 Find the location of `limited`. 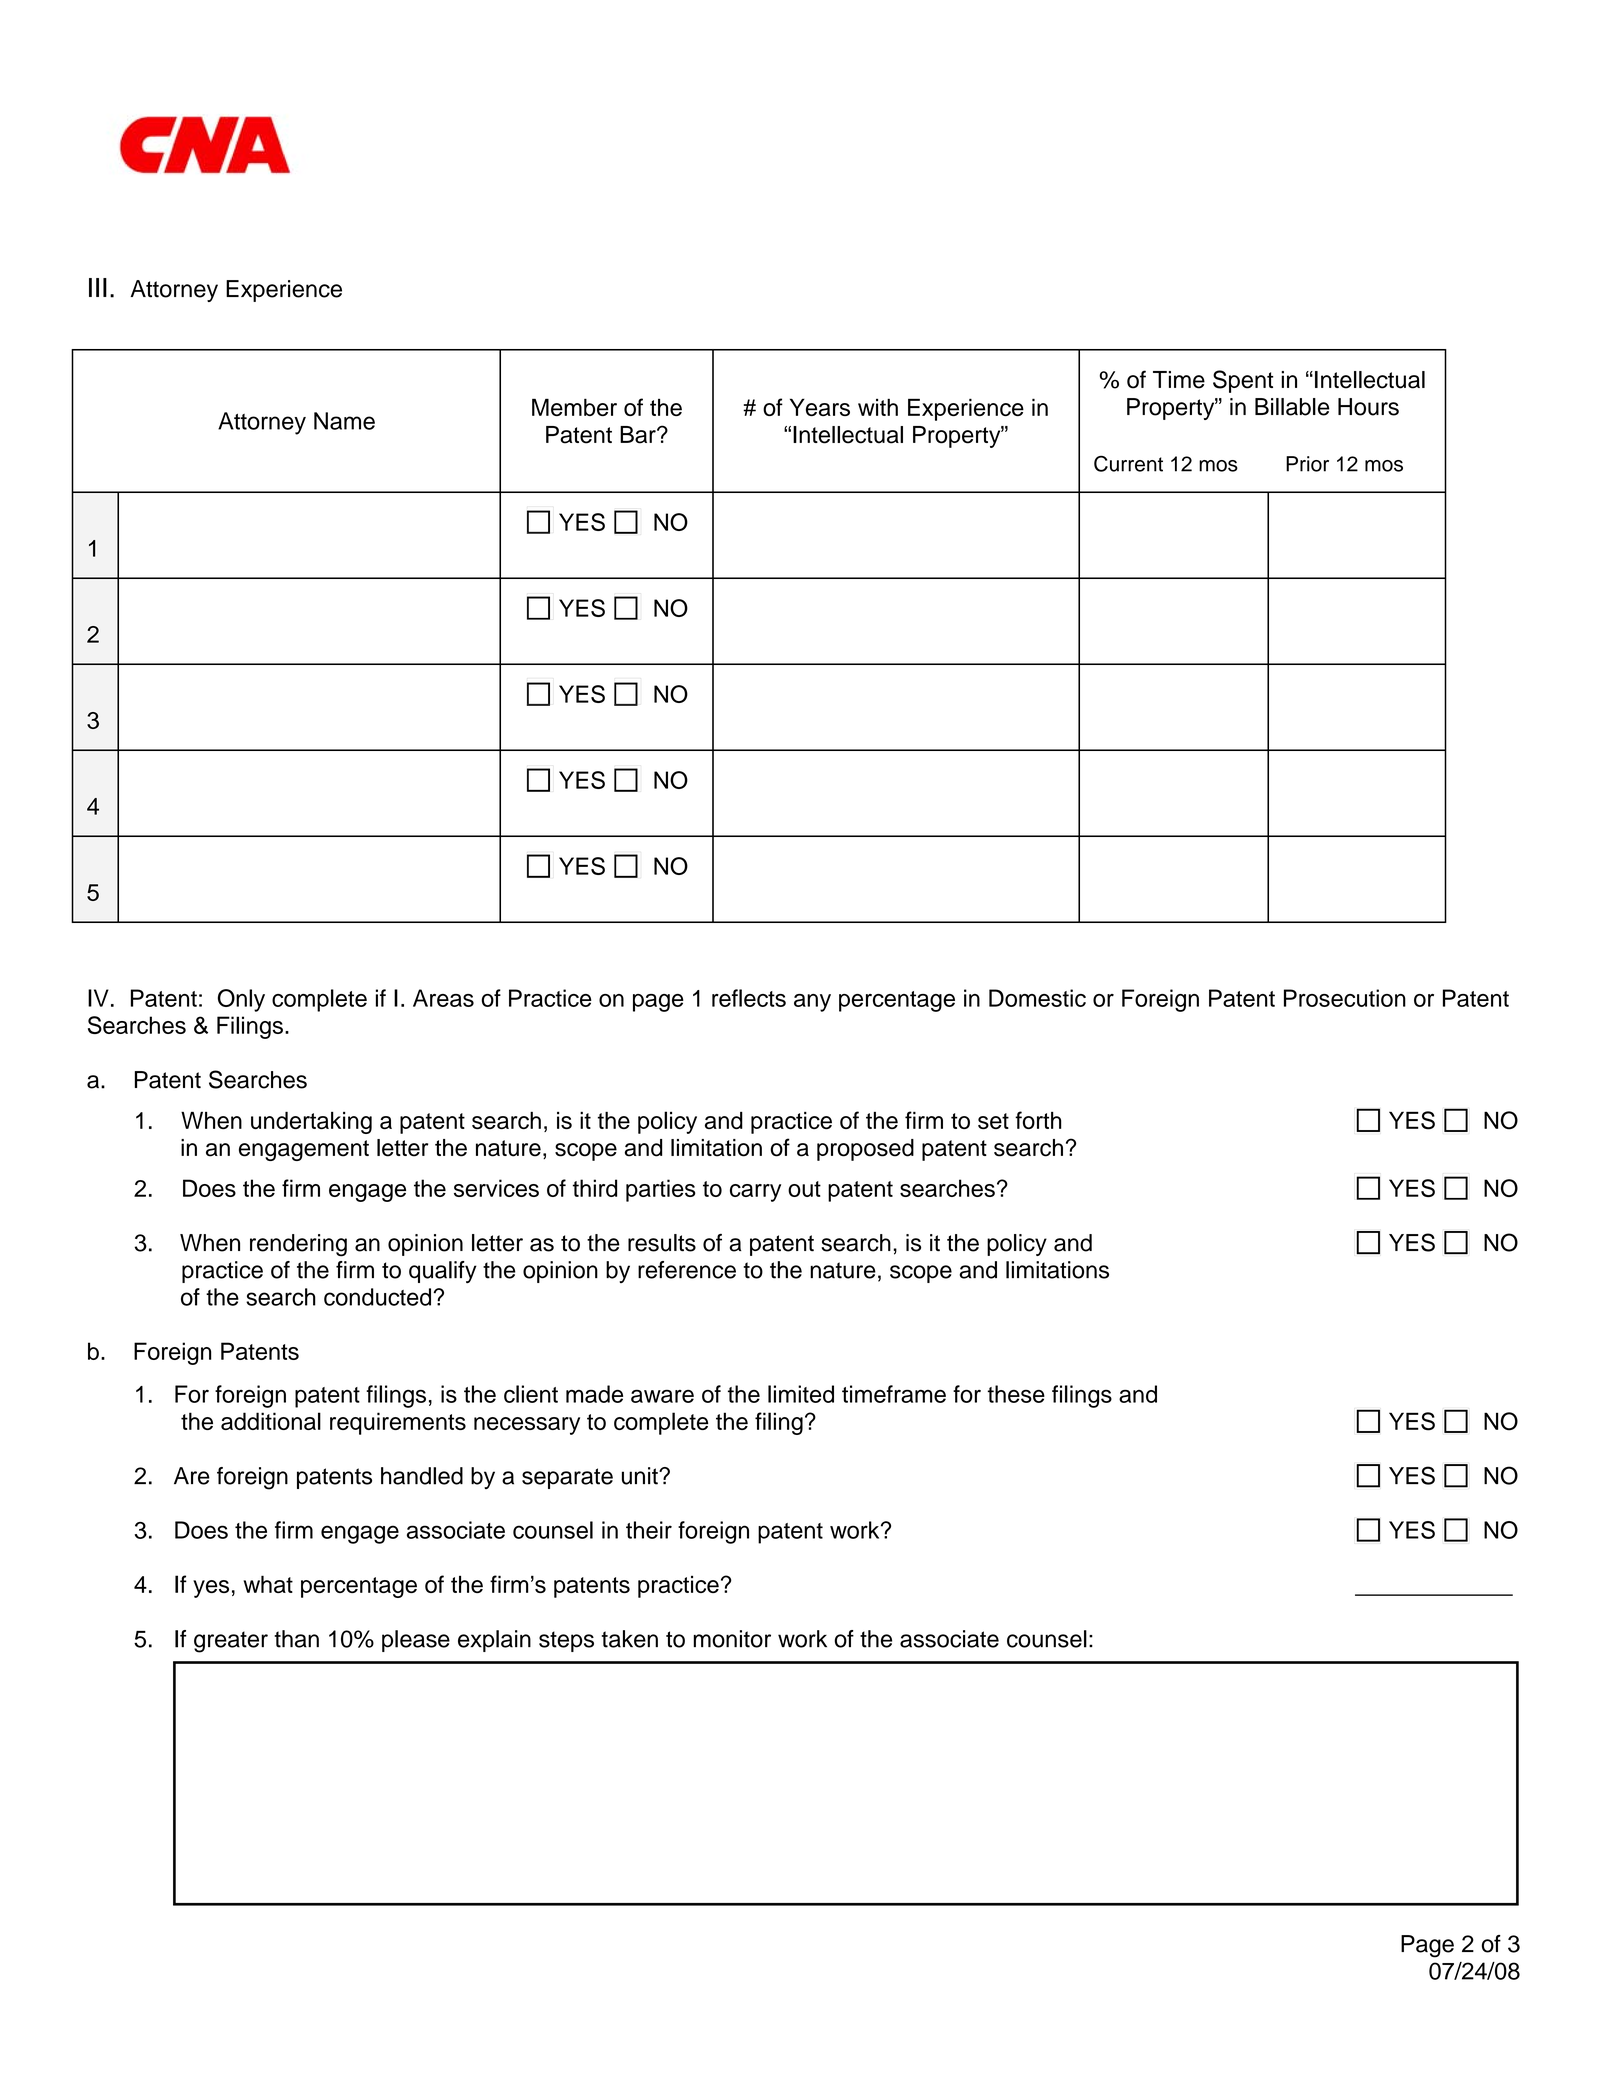

limited is located at coordinates (801, 1394).
